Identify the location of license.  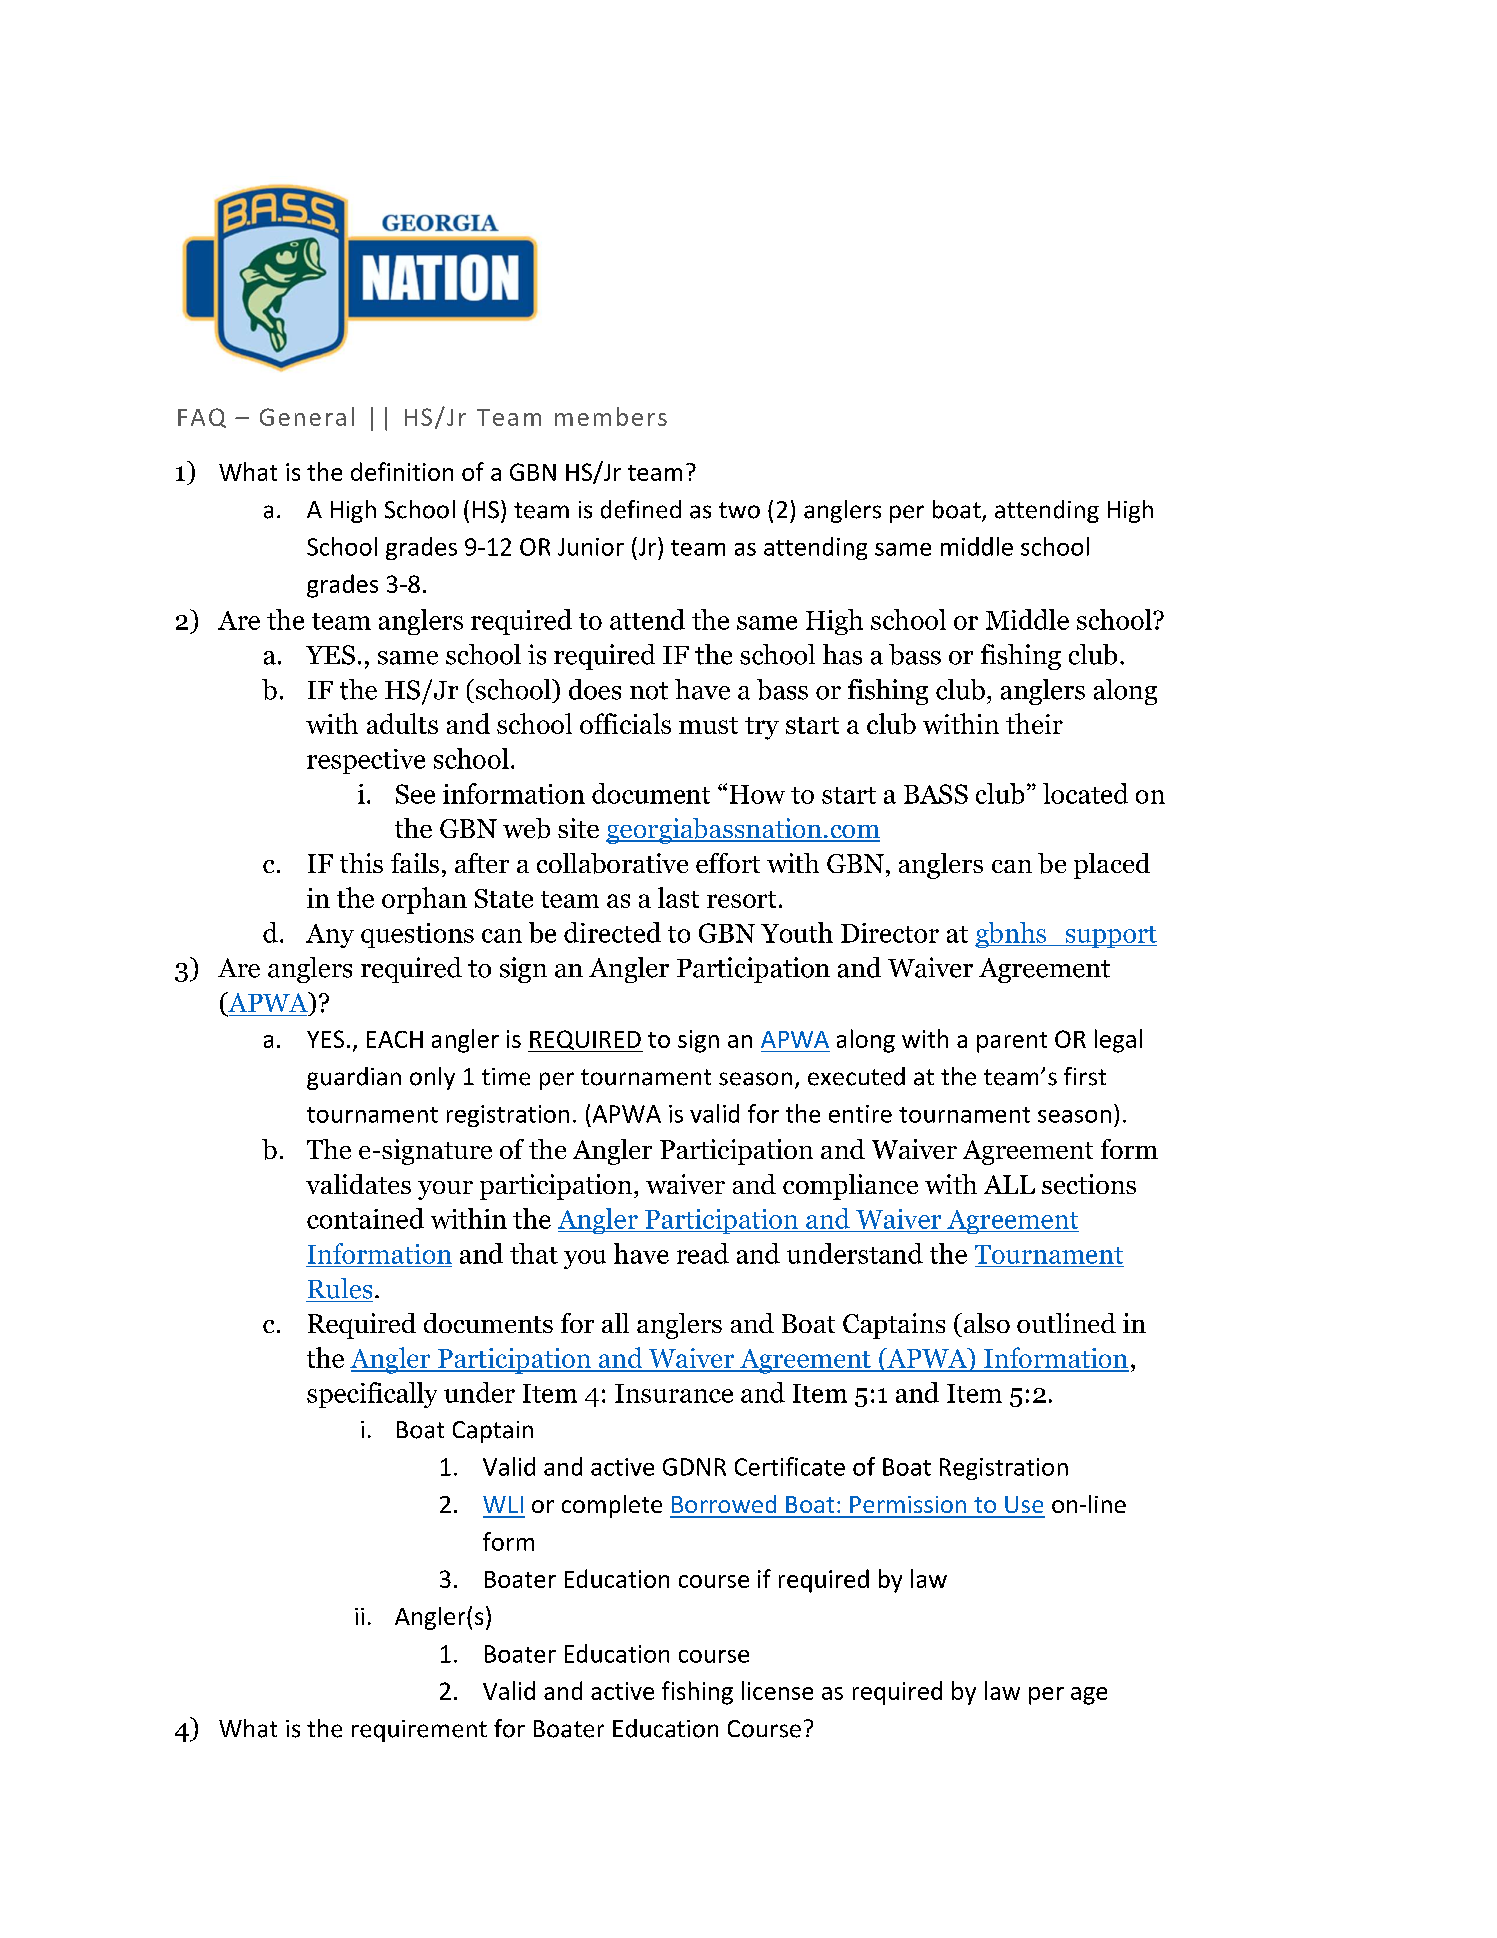
(777, 1690).
